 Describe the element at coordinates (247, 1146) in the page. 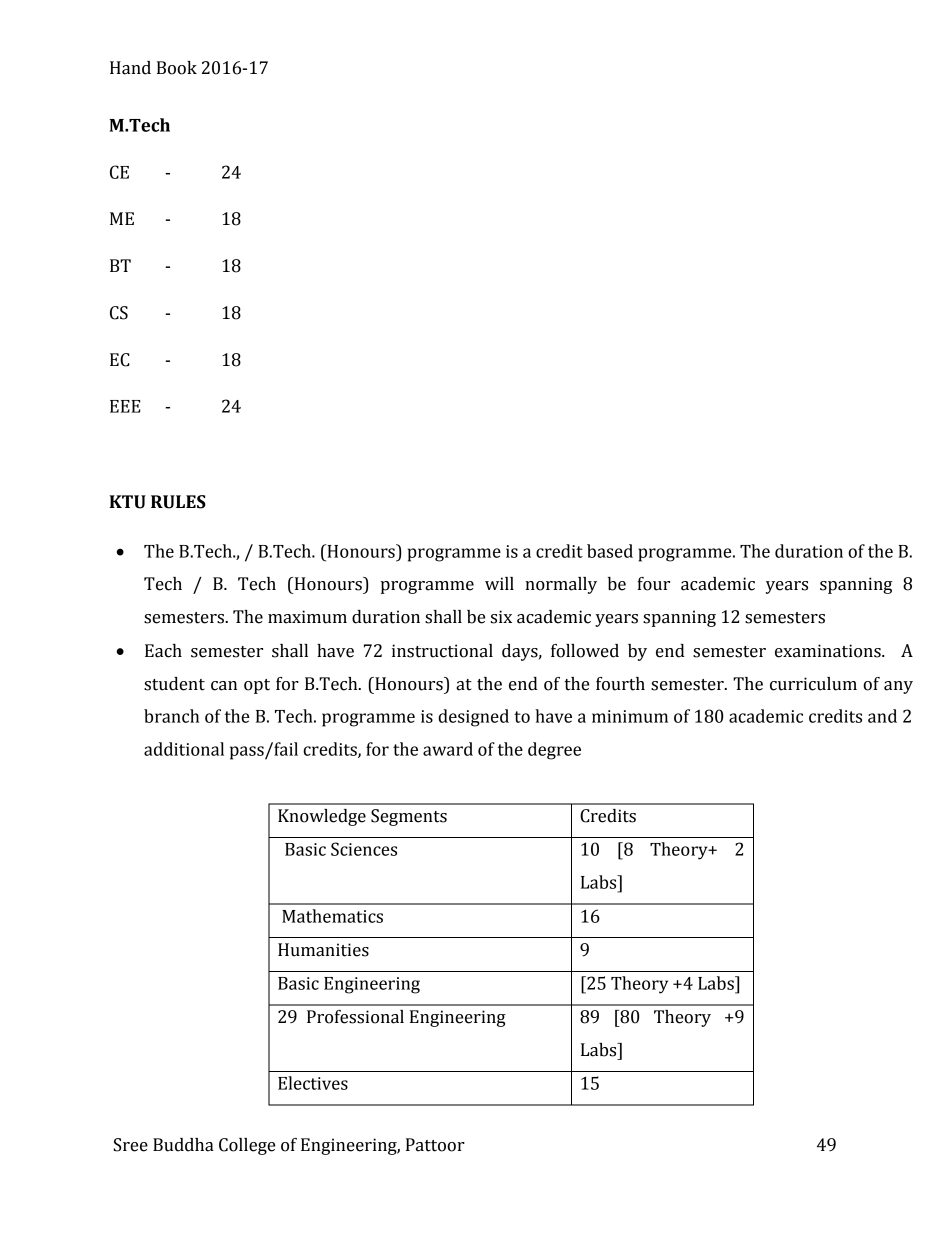

I see `College` at that location.
